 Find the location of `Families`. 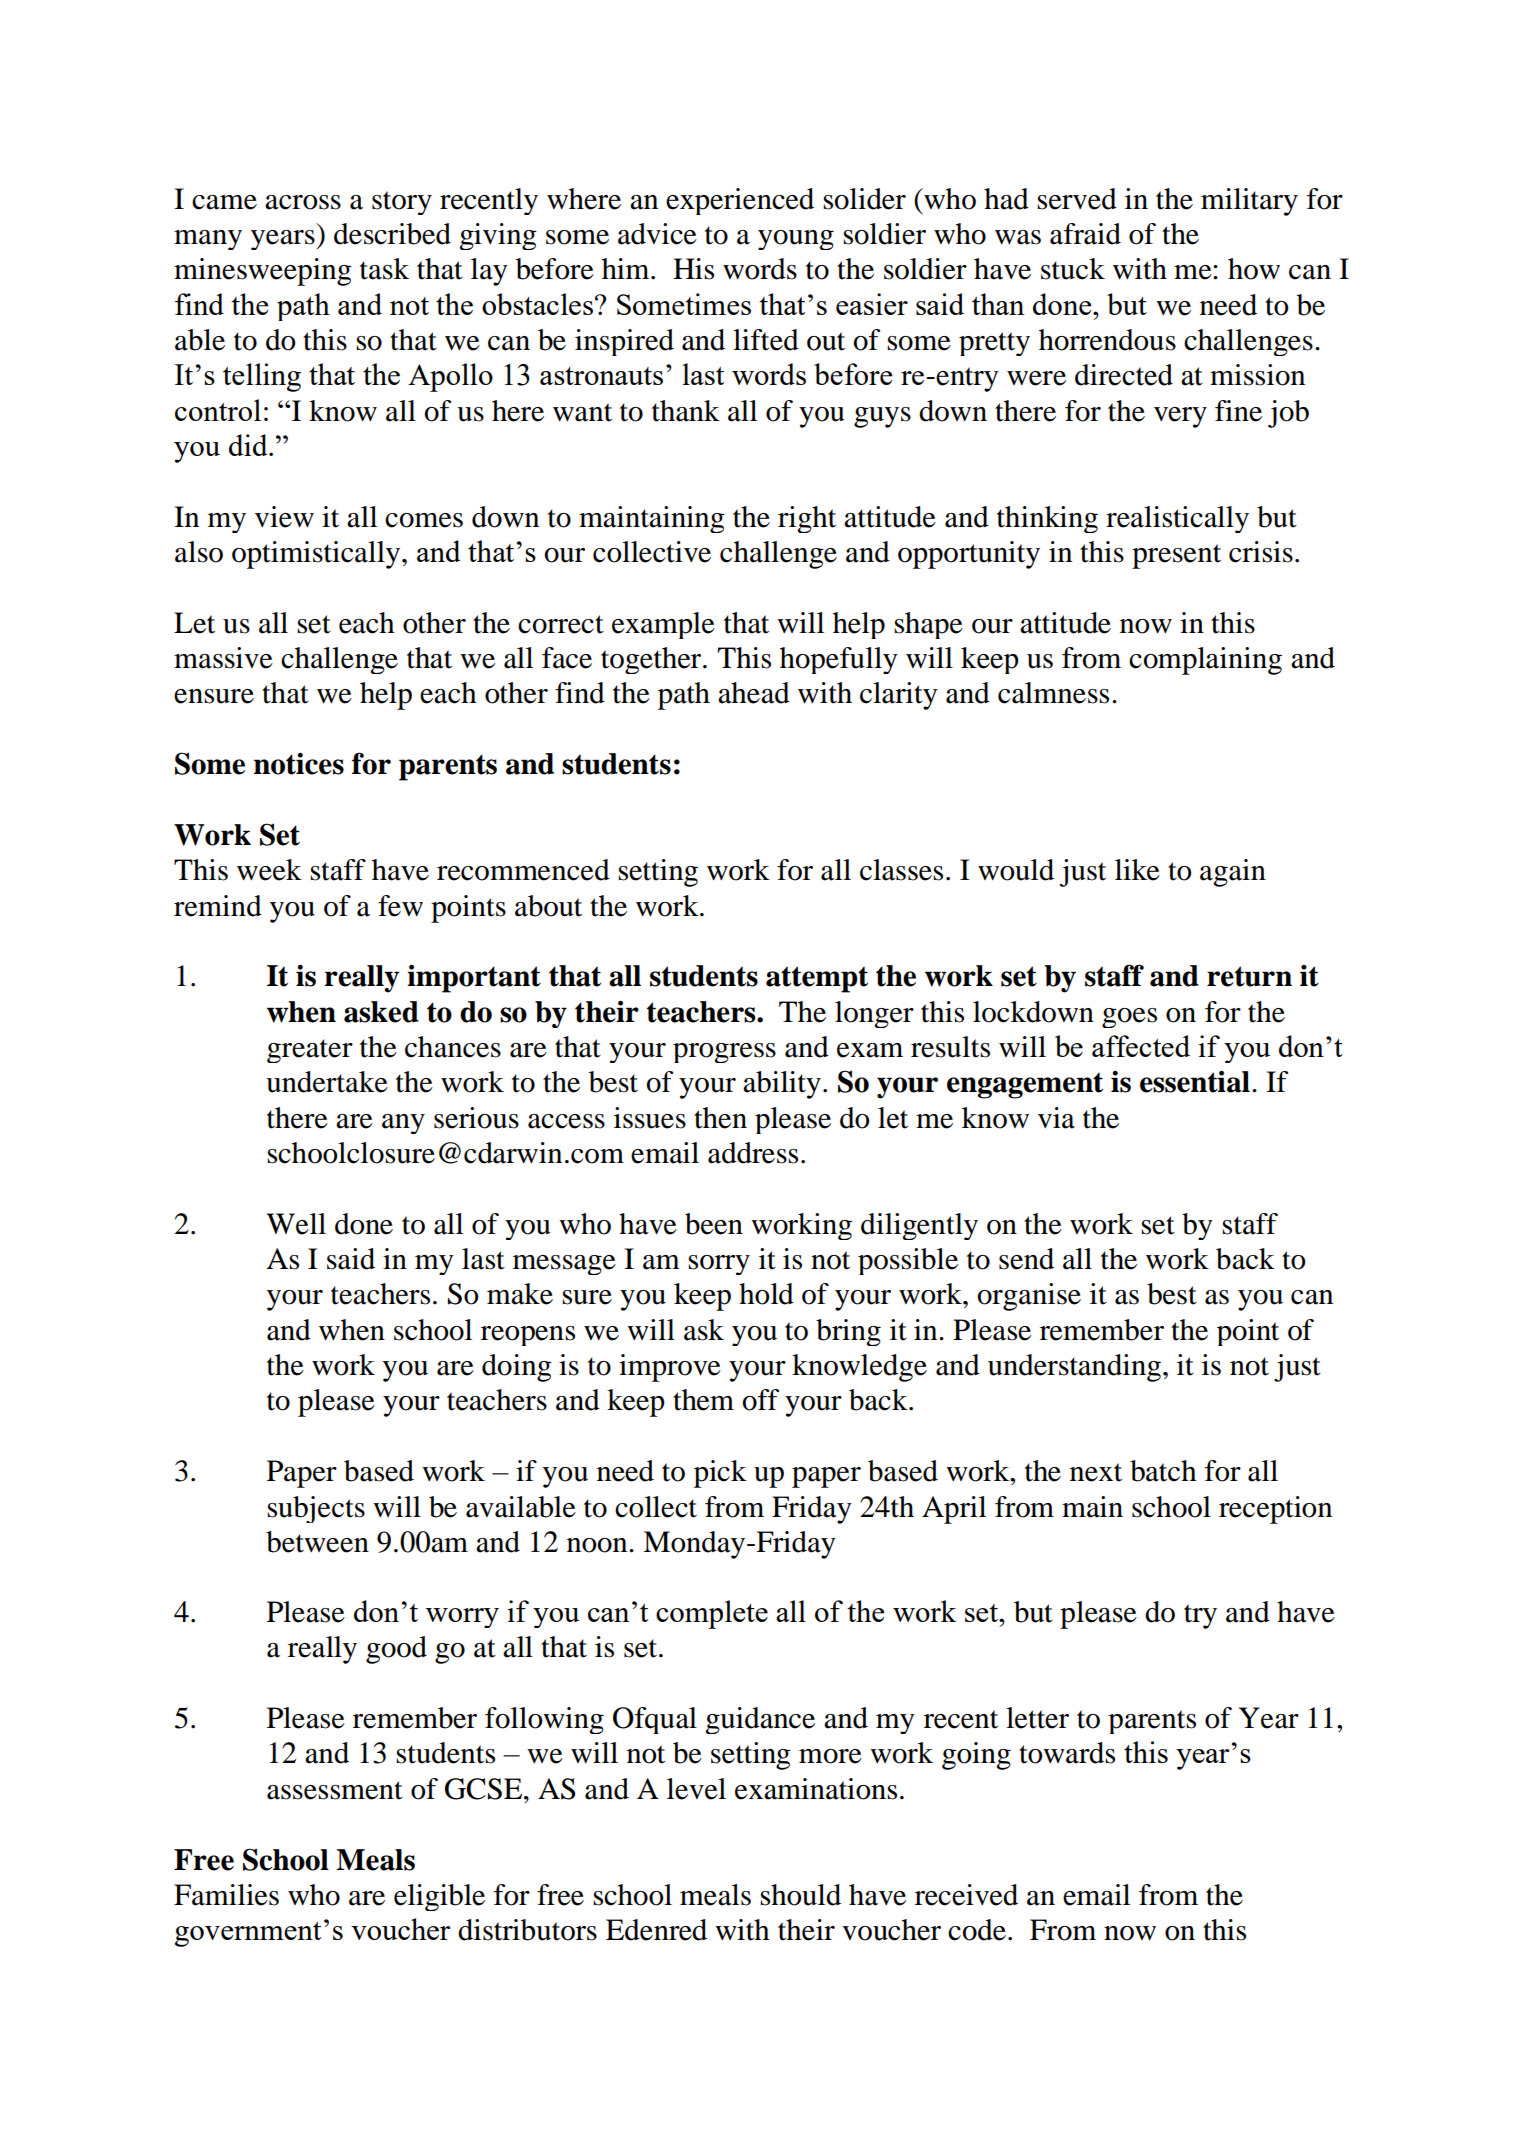

Families is located at coordinates (226, 1895).
